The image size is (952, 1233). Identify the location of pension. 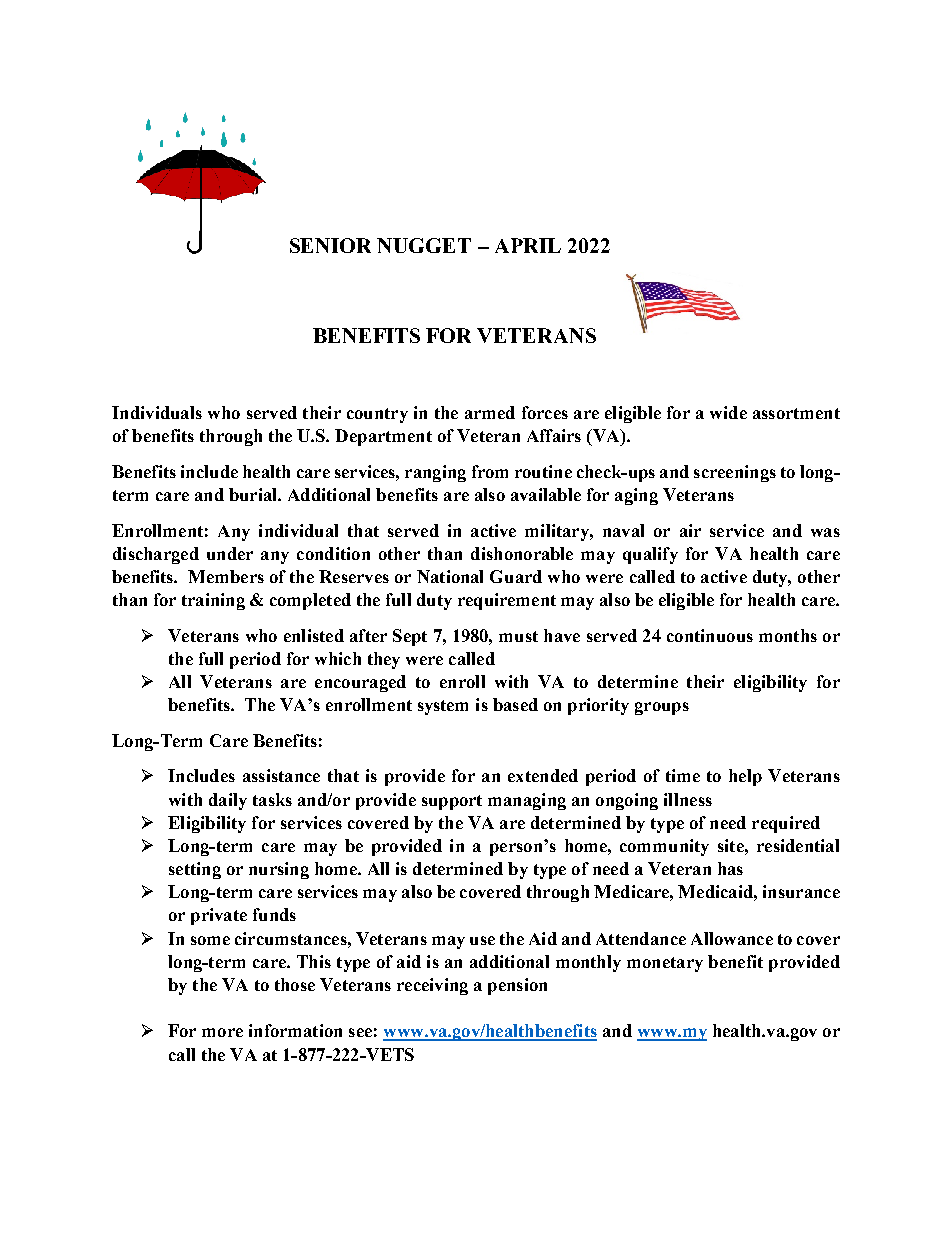
(517, 986).
